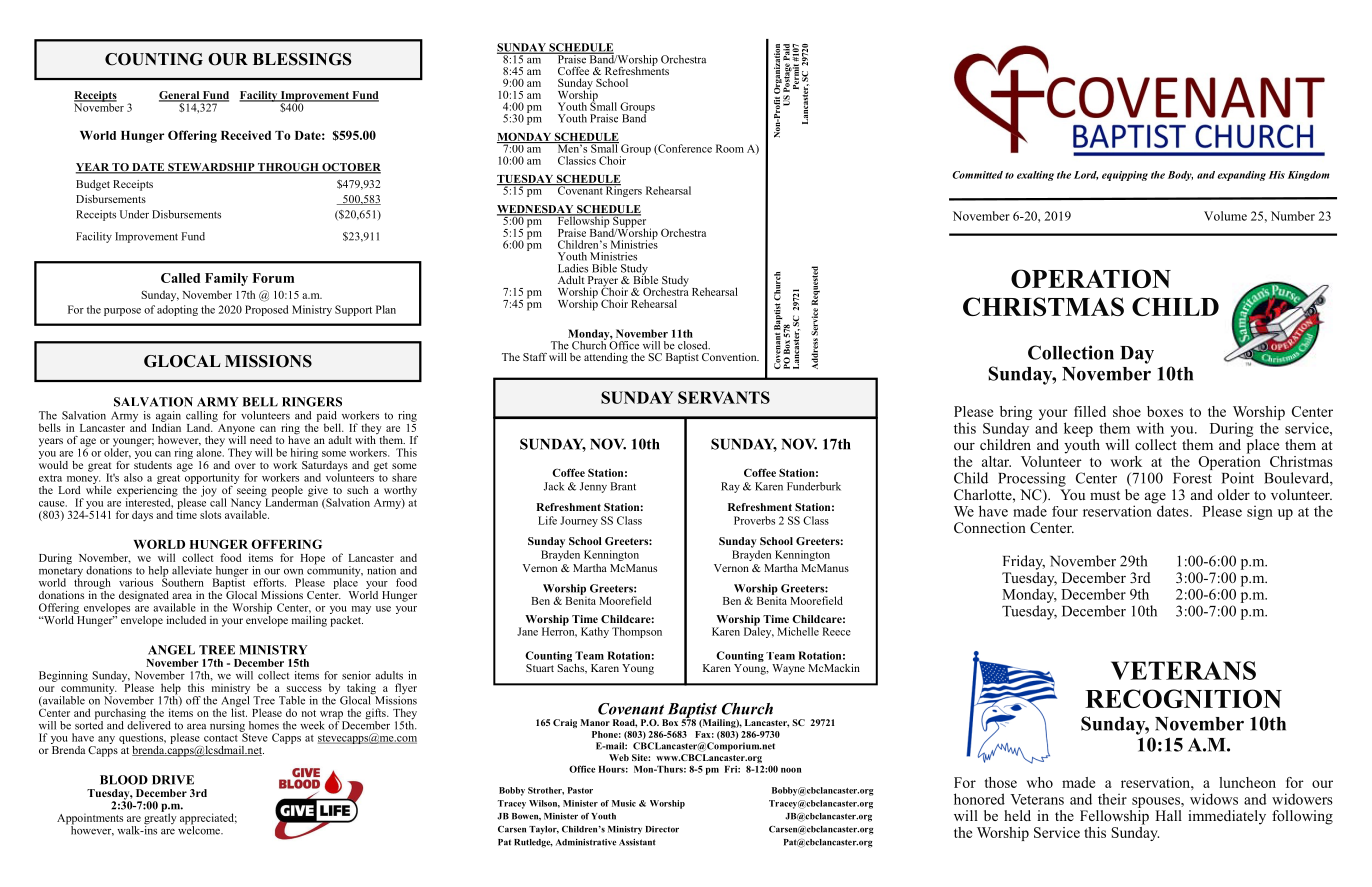 The image size is (1372, 887). Describe the element at coordinates (623, 486) in the image. I see `Brant` at that location.
